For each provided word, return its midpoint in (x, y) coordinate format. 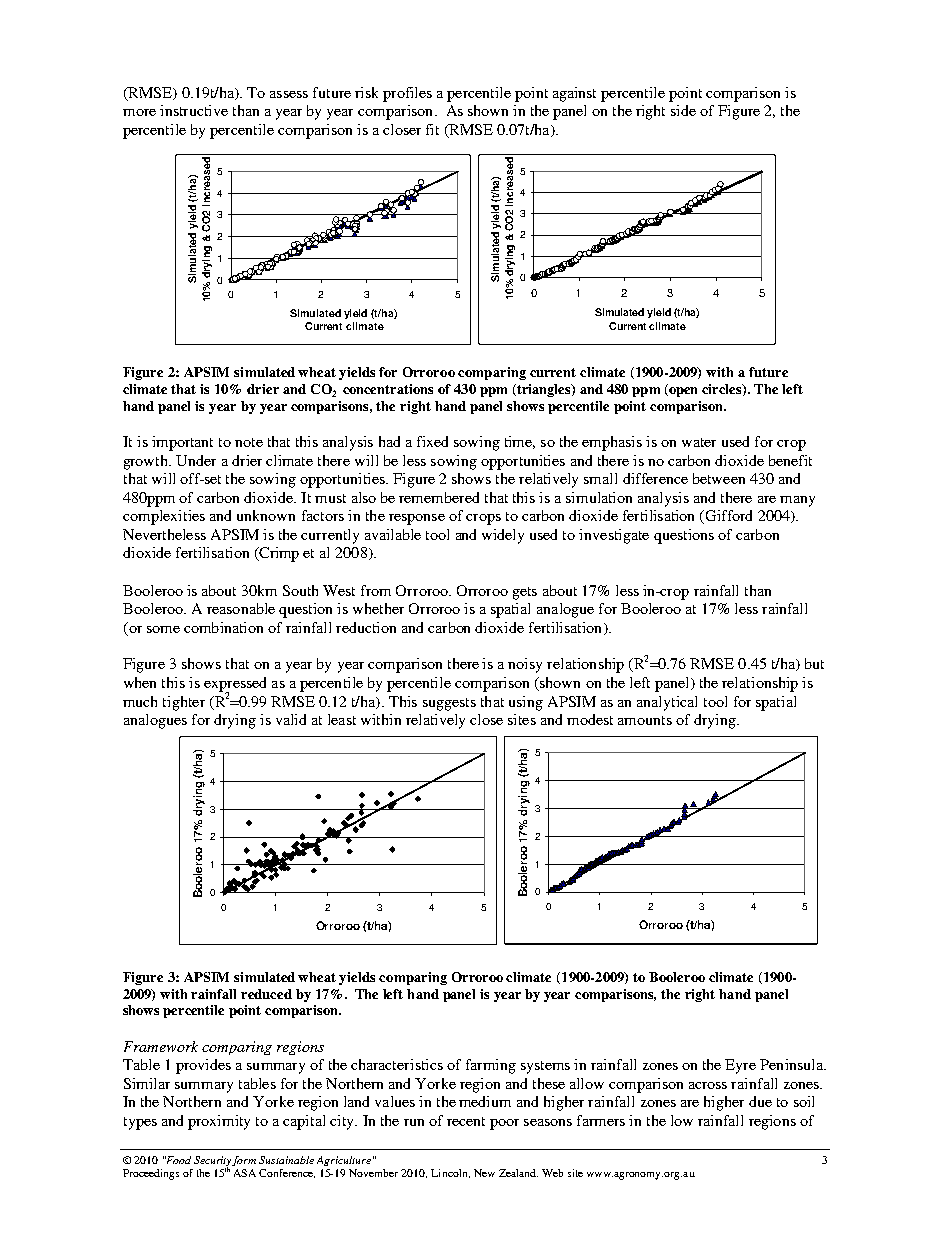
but (814, 663)
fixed (432, 441)
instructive (194, 110)
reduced (266, 994)
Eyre (740, 1066)
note (249, 442)
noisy (525, 665)
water (699, 442)
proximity (219, 1122)
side (683, 110)
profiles (407, 94)
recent (466, 1121)
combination (223, 627)
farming (491, 1066)
